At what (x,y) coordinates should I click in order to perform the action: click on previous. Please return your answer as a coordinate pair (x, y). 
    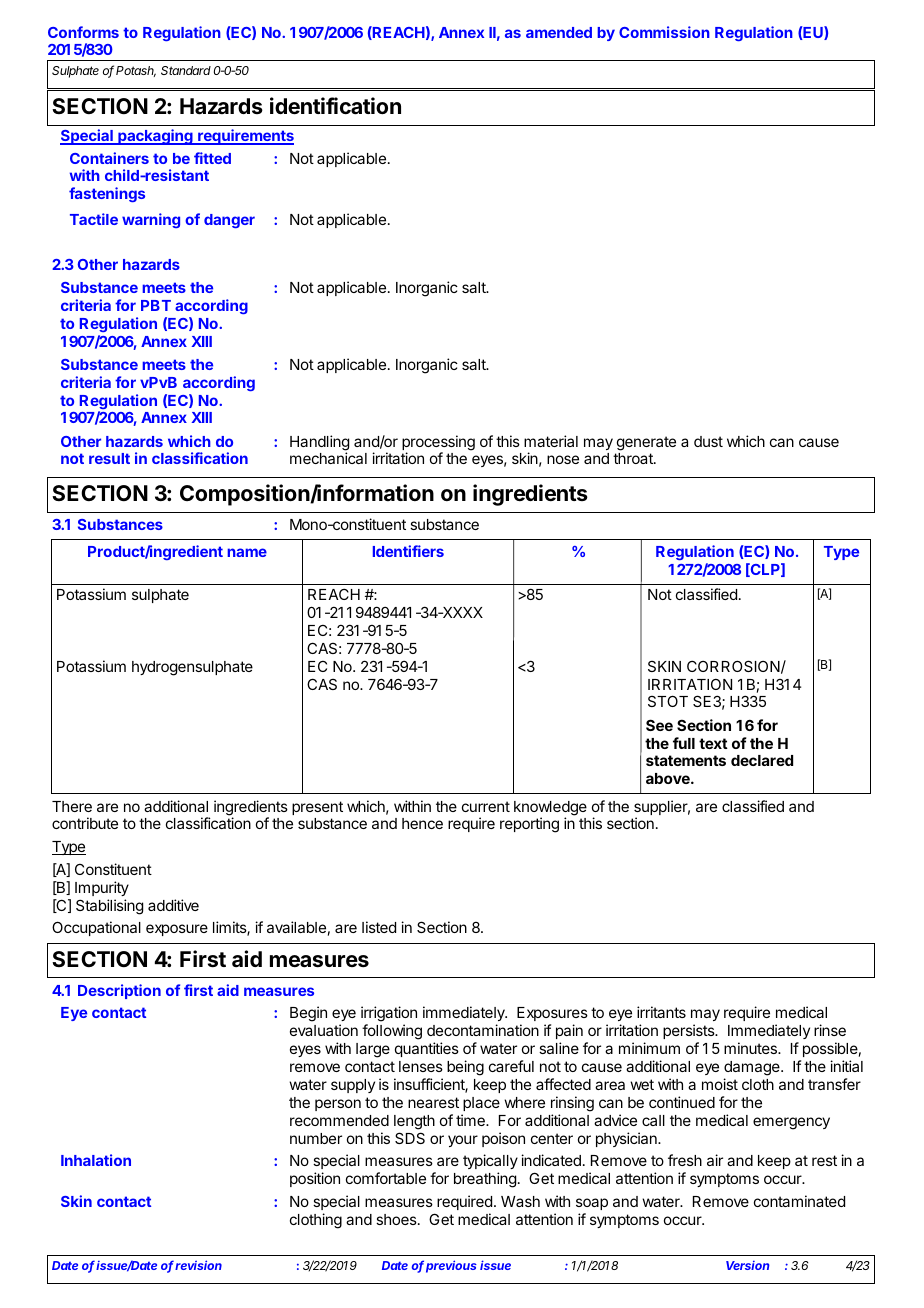
    Looking at the image, I should click on (451, 1266).
